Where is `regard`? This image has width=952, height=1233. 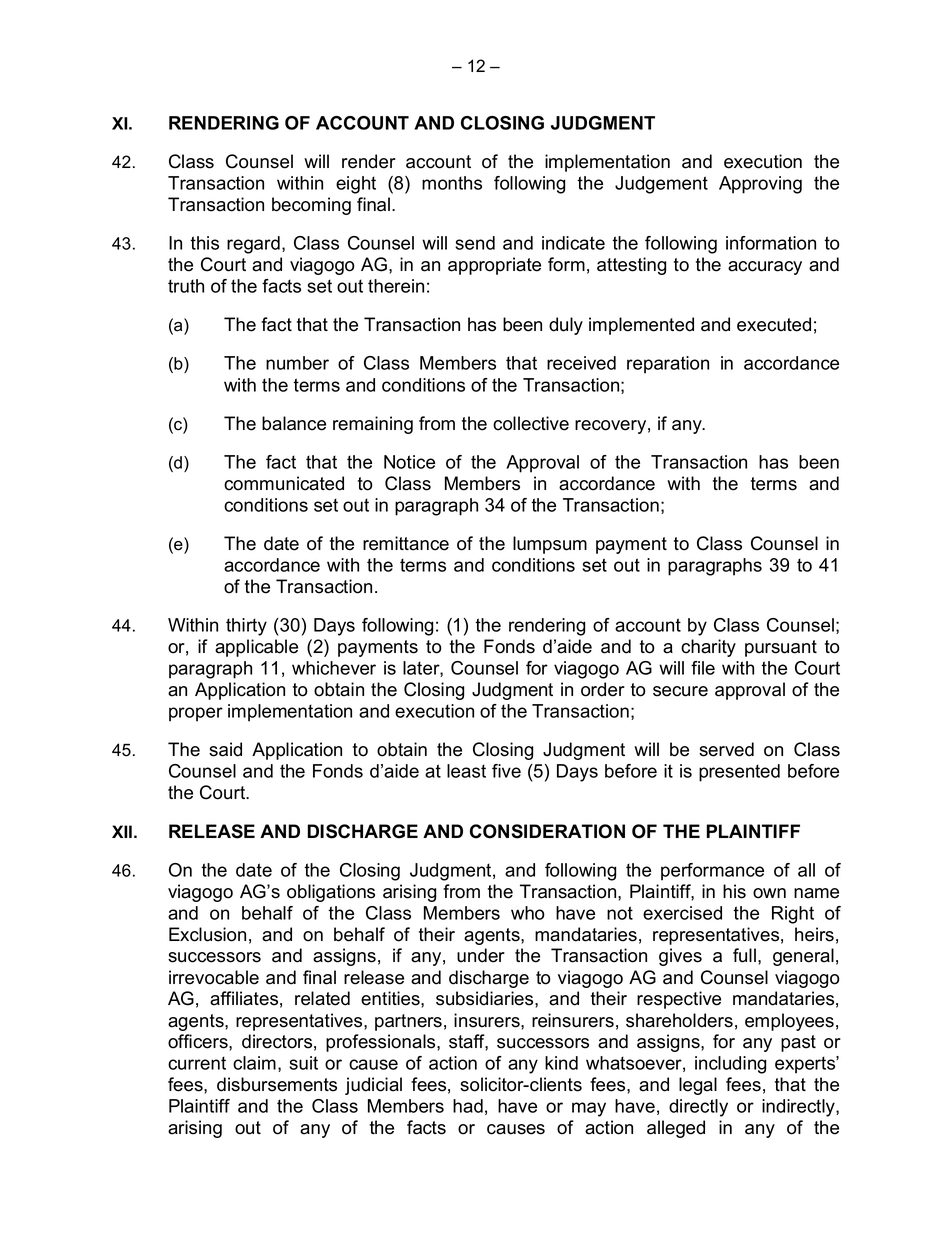 regard is located at coordinates (253, 245).
